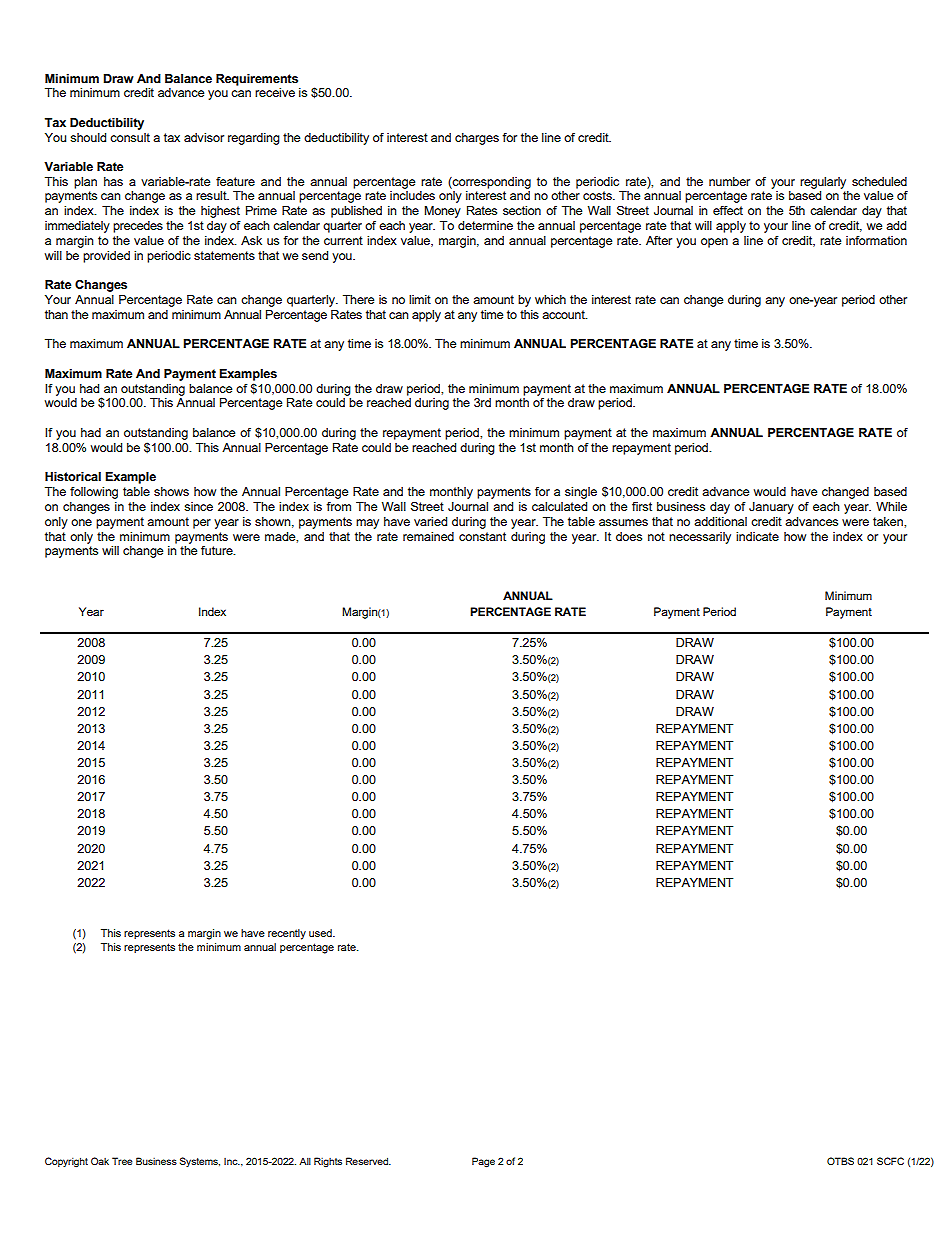 The width and height of the screenshot is (952, 1233). What do you see at coordinates (482, 536) in the screenshot?
I see `constant` at bounding box center [482, 536].
